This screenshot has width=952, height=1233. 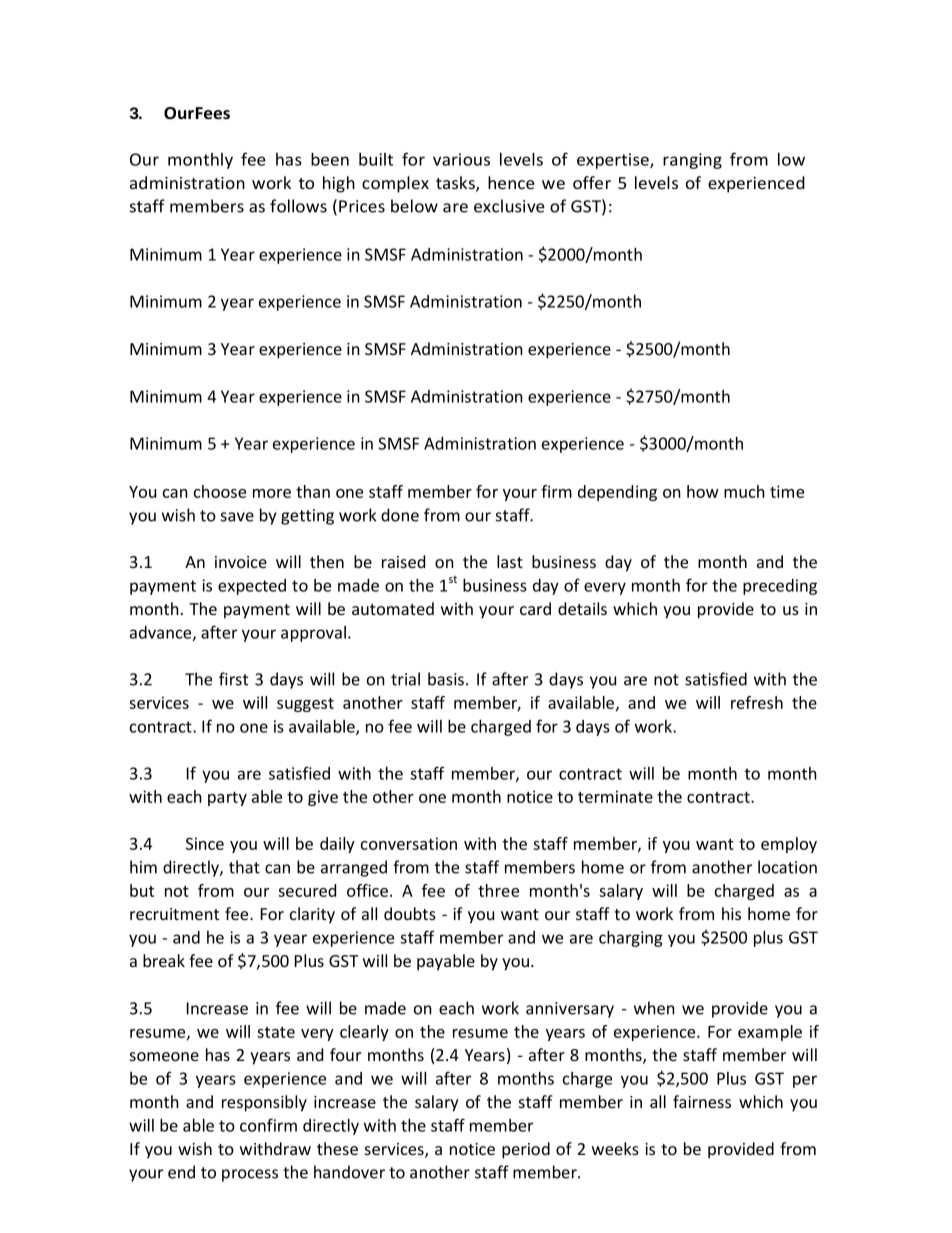 I want to click on follows, so click(x=298, y=206).
